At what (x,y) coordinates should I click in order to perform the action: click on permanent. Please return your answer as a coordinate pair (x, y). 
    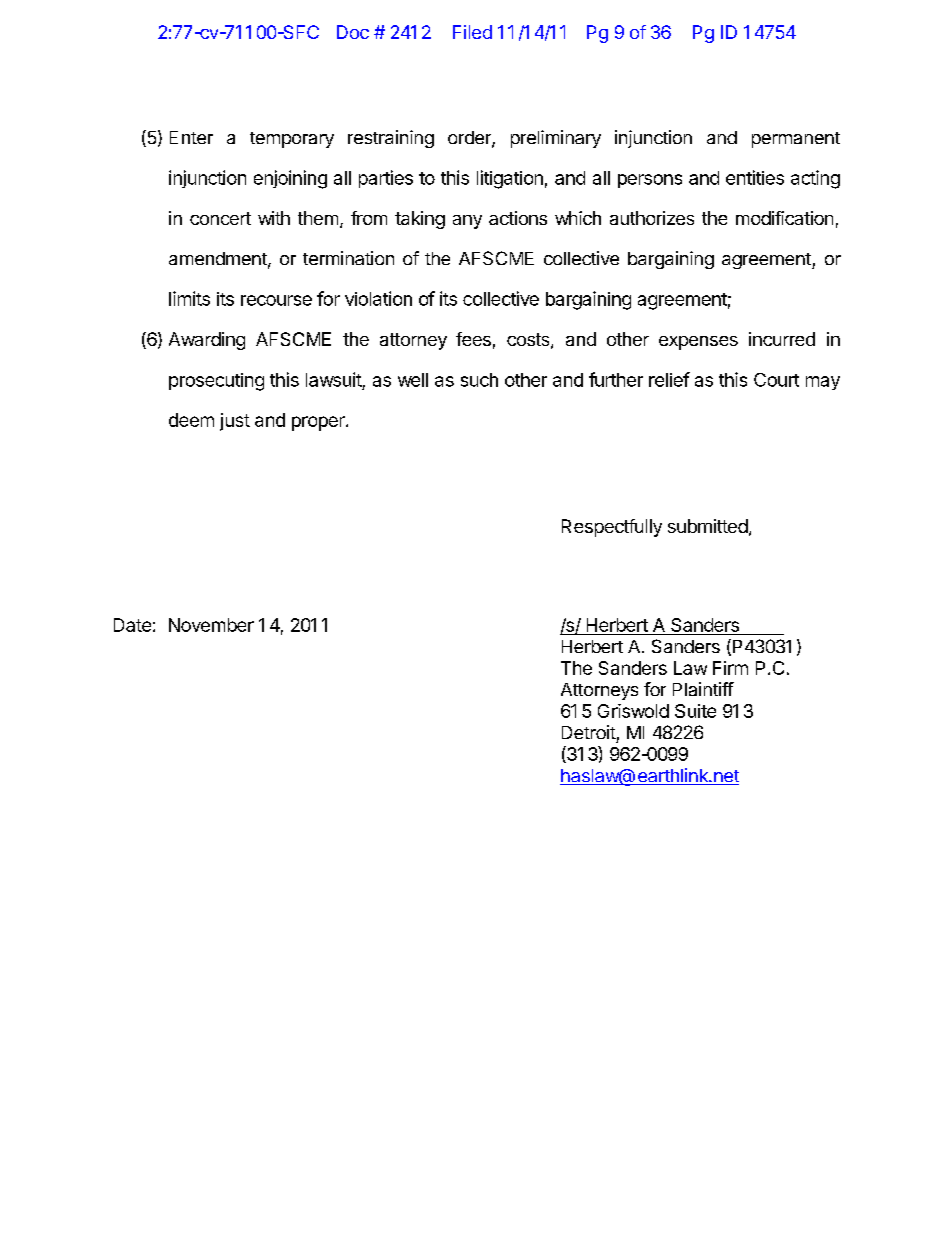
    Looking at the image, I should click on (796, 140).
